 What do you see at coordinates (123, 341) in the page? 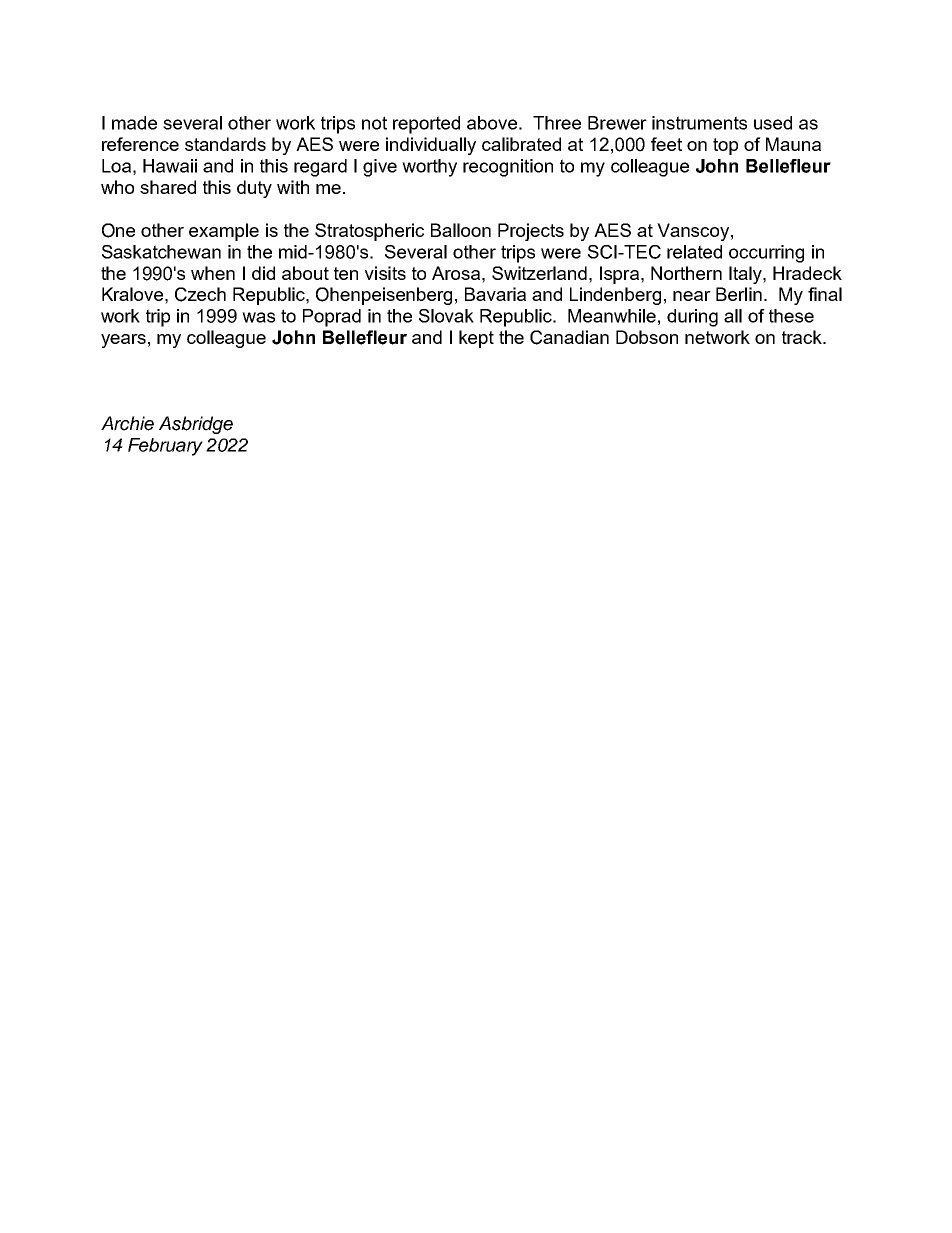
I see `years` at bounding box center [123, 341].
